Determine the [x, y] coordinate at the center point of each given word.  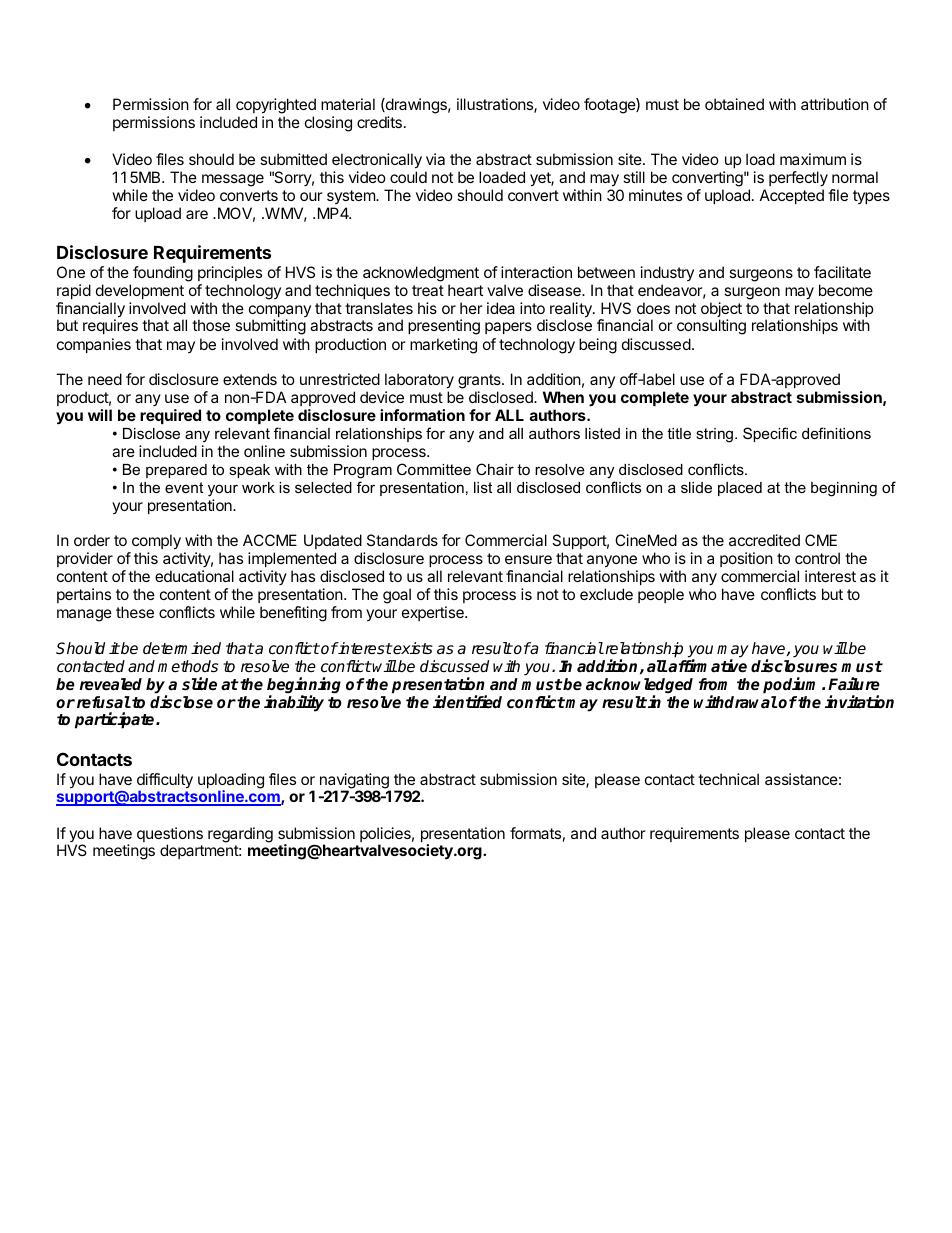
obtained [734, 104]
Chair [495, 469]
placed [740, 489]
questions [170, 836]
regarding [240, 835]
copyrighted [276, 106]
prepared [176, 471]
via [435, 159]
